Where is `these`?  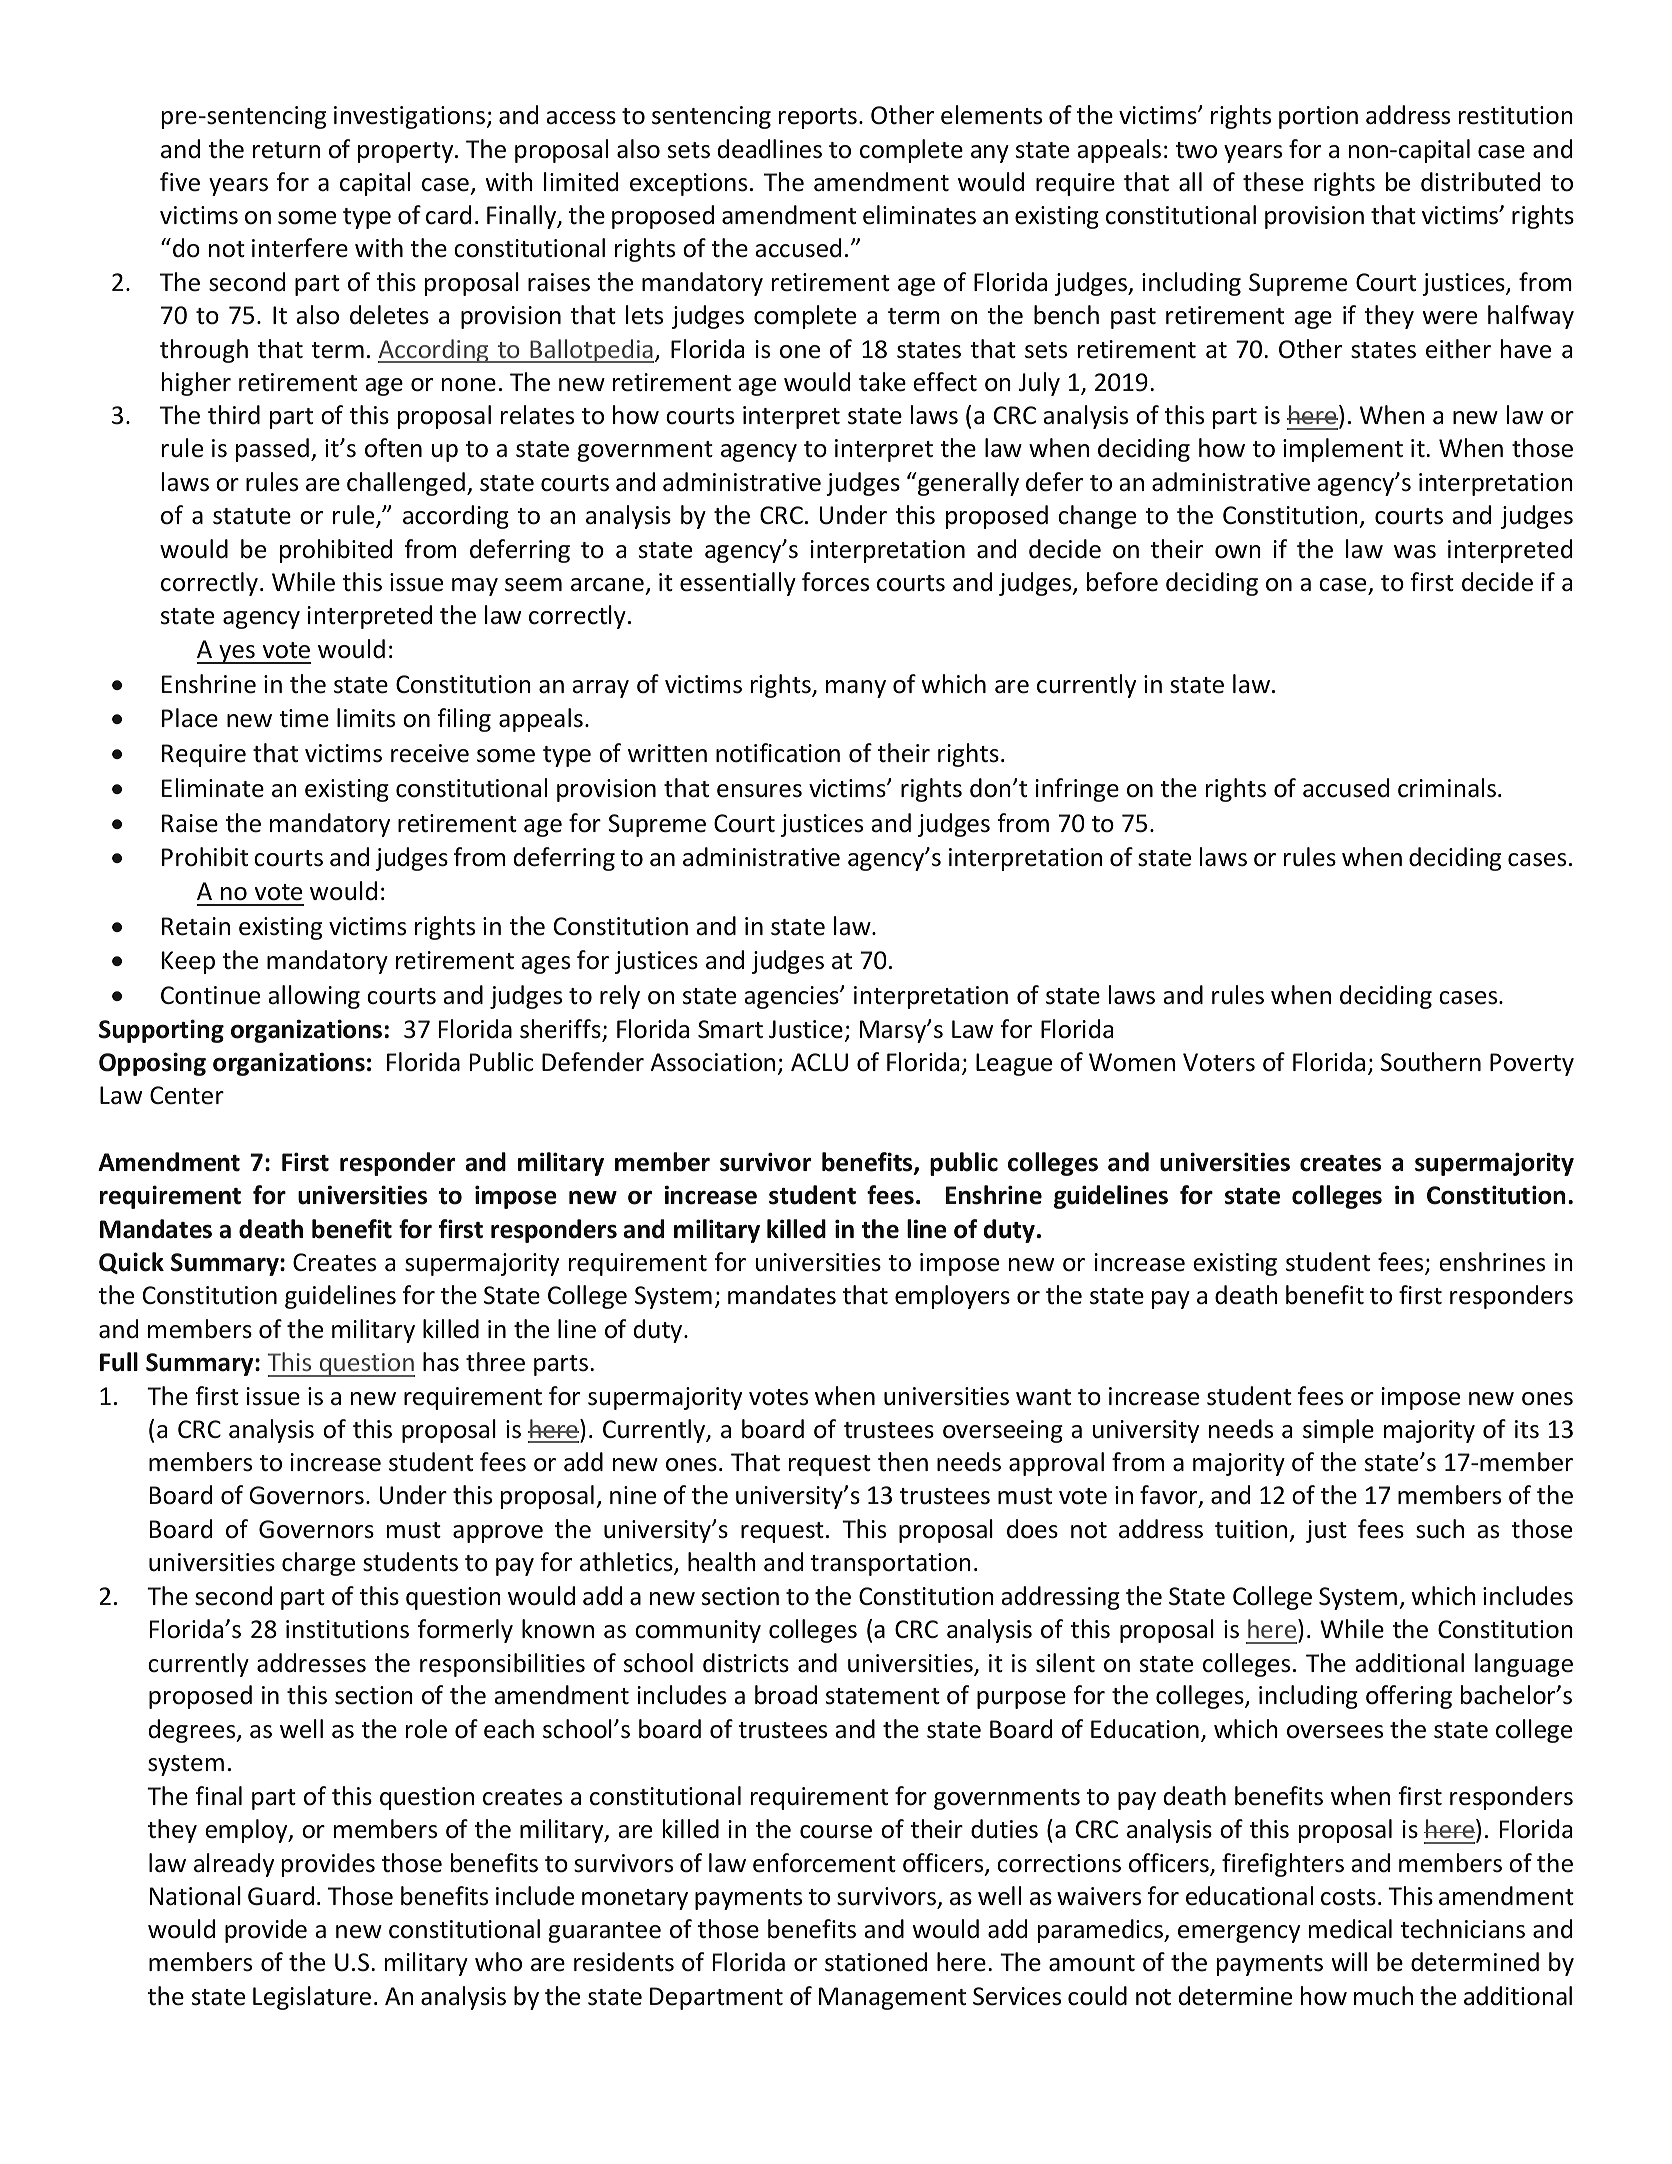
these is located at coordinates (1273, 182).
